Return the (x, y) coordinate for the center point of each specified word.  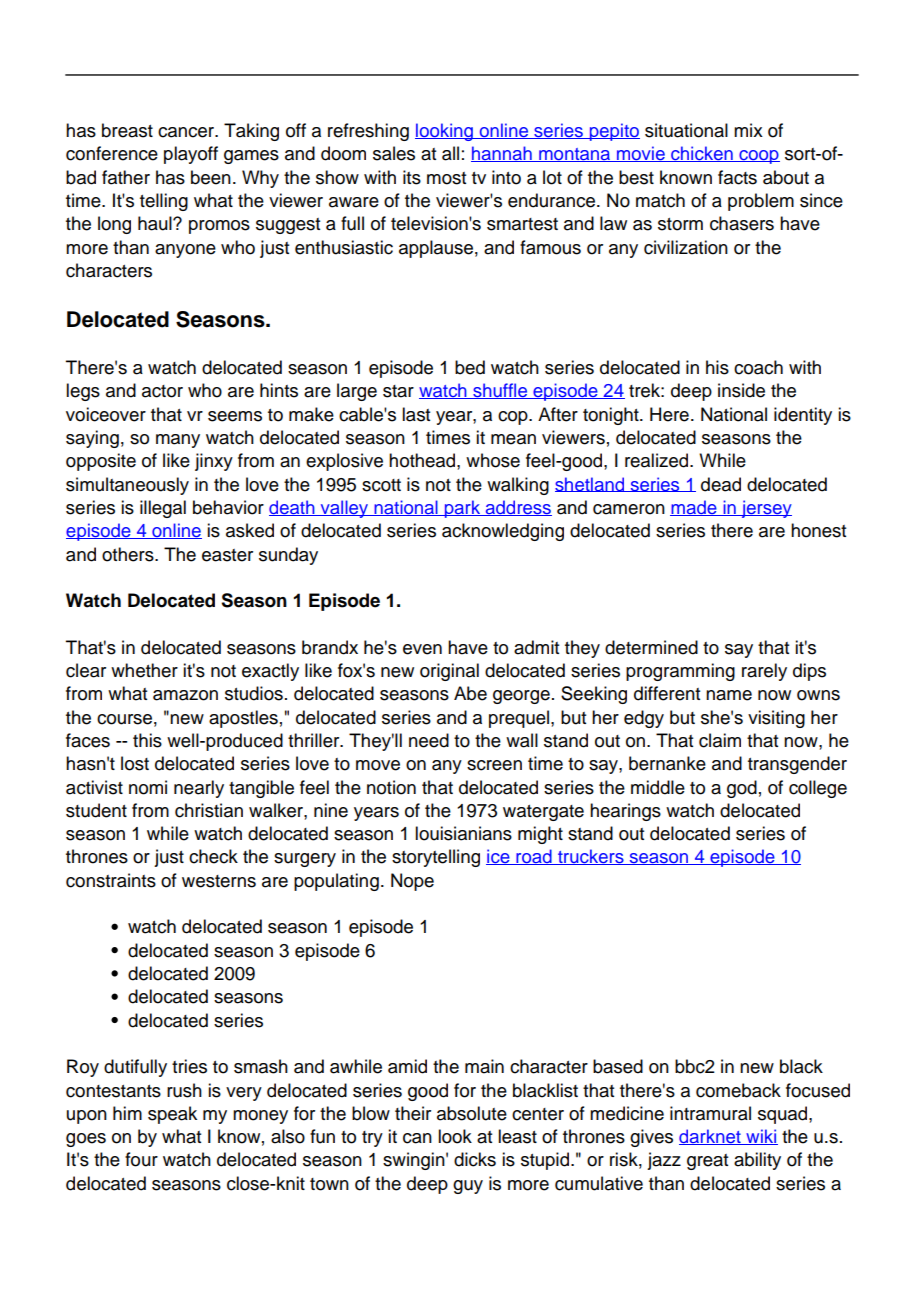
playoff (191, 155)
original (449, 672)
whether (144, 670)
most (446, 178)
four (141, 1159)
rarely (764, 672)
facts (737, 177)
